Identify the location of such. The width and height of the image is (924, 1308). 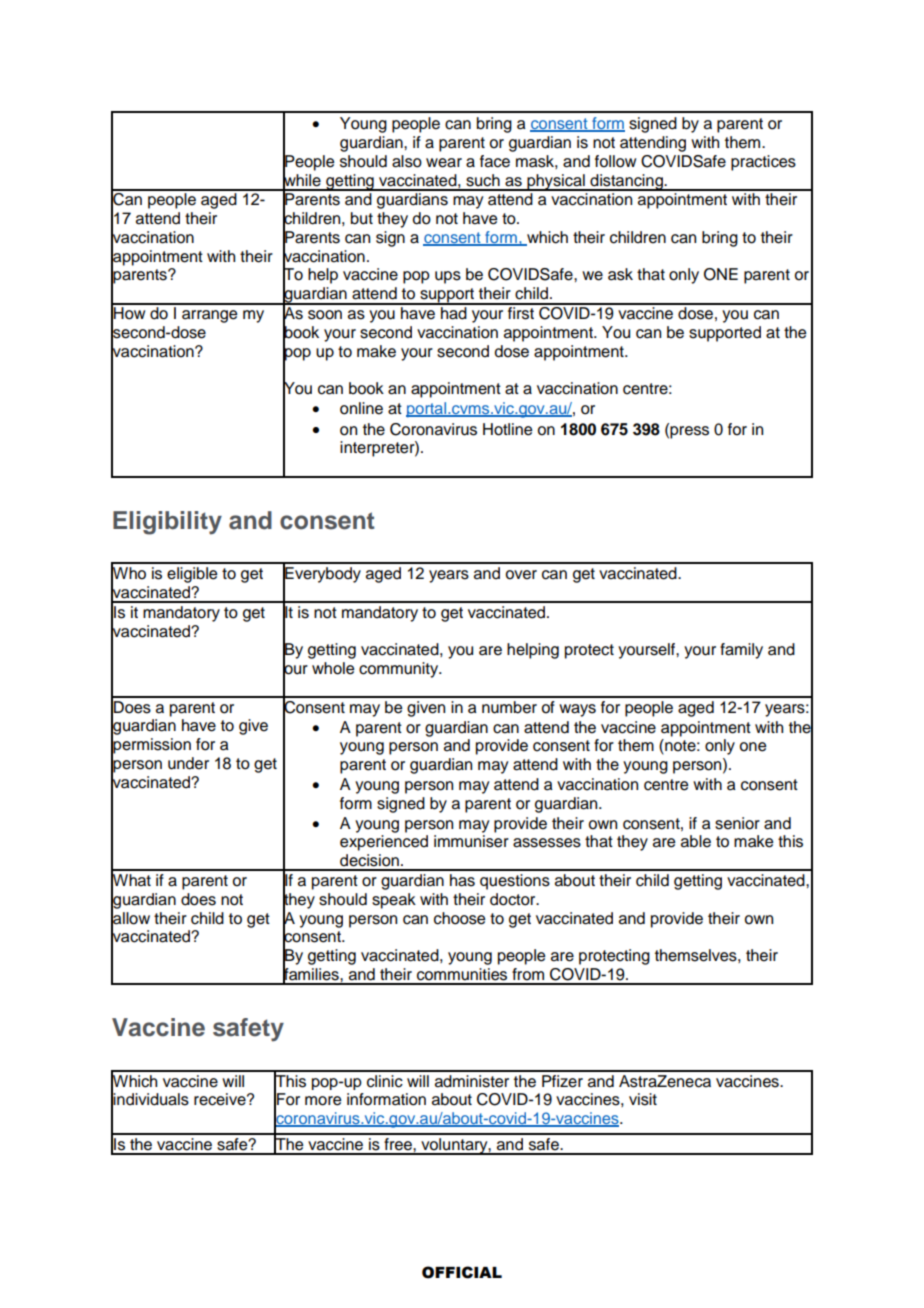
(483, 180).
